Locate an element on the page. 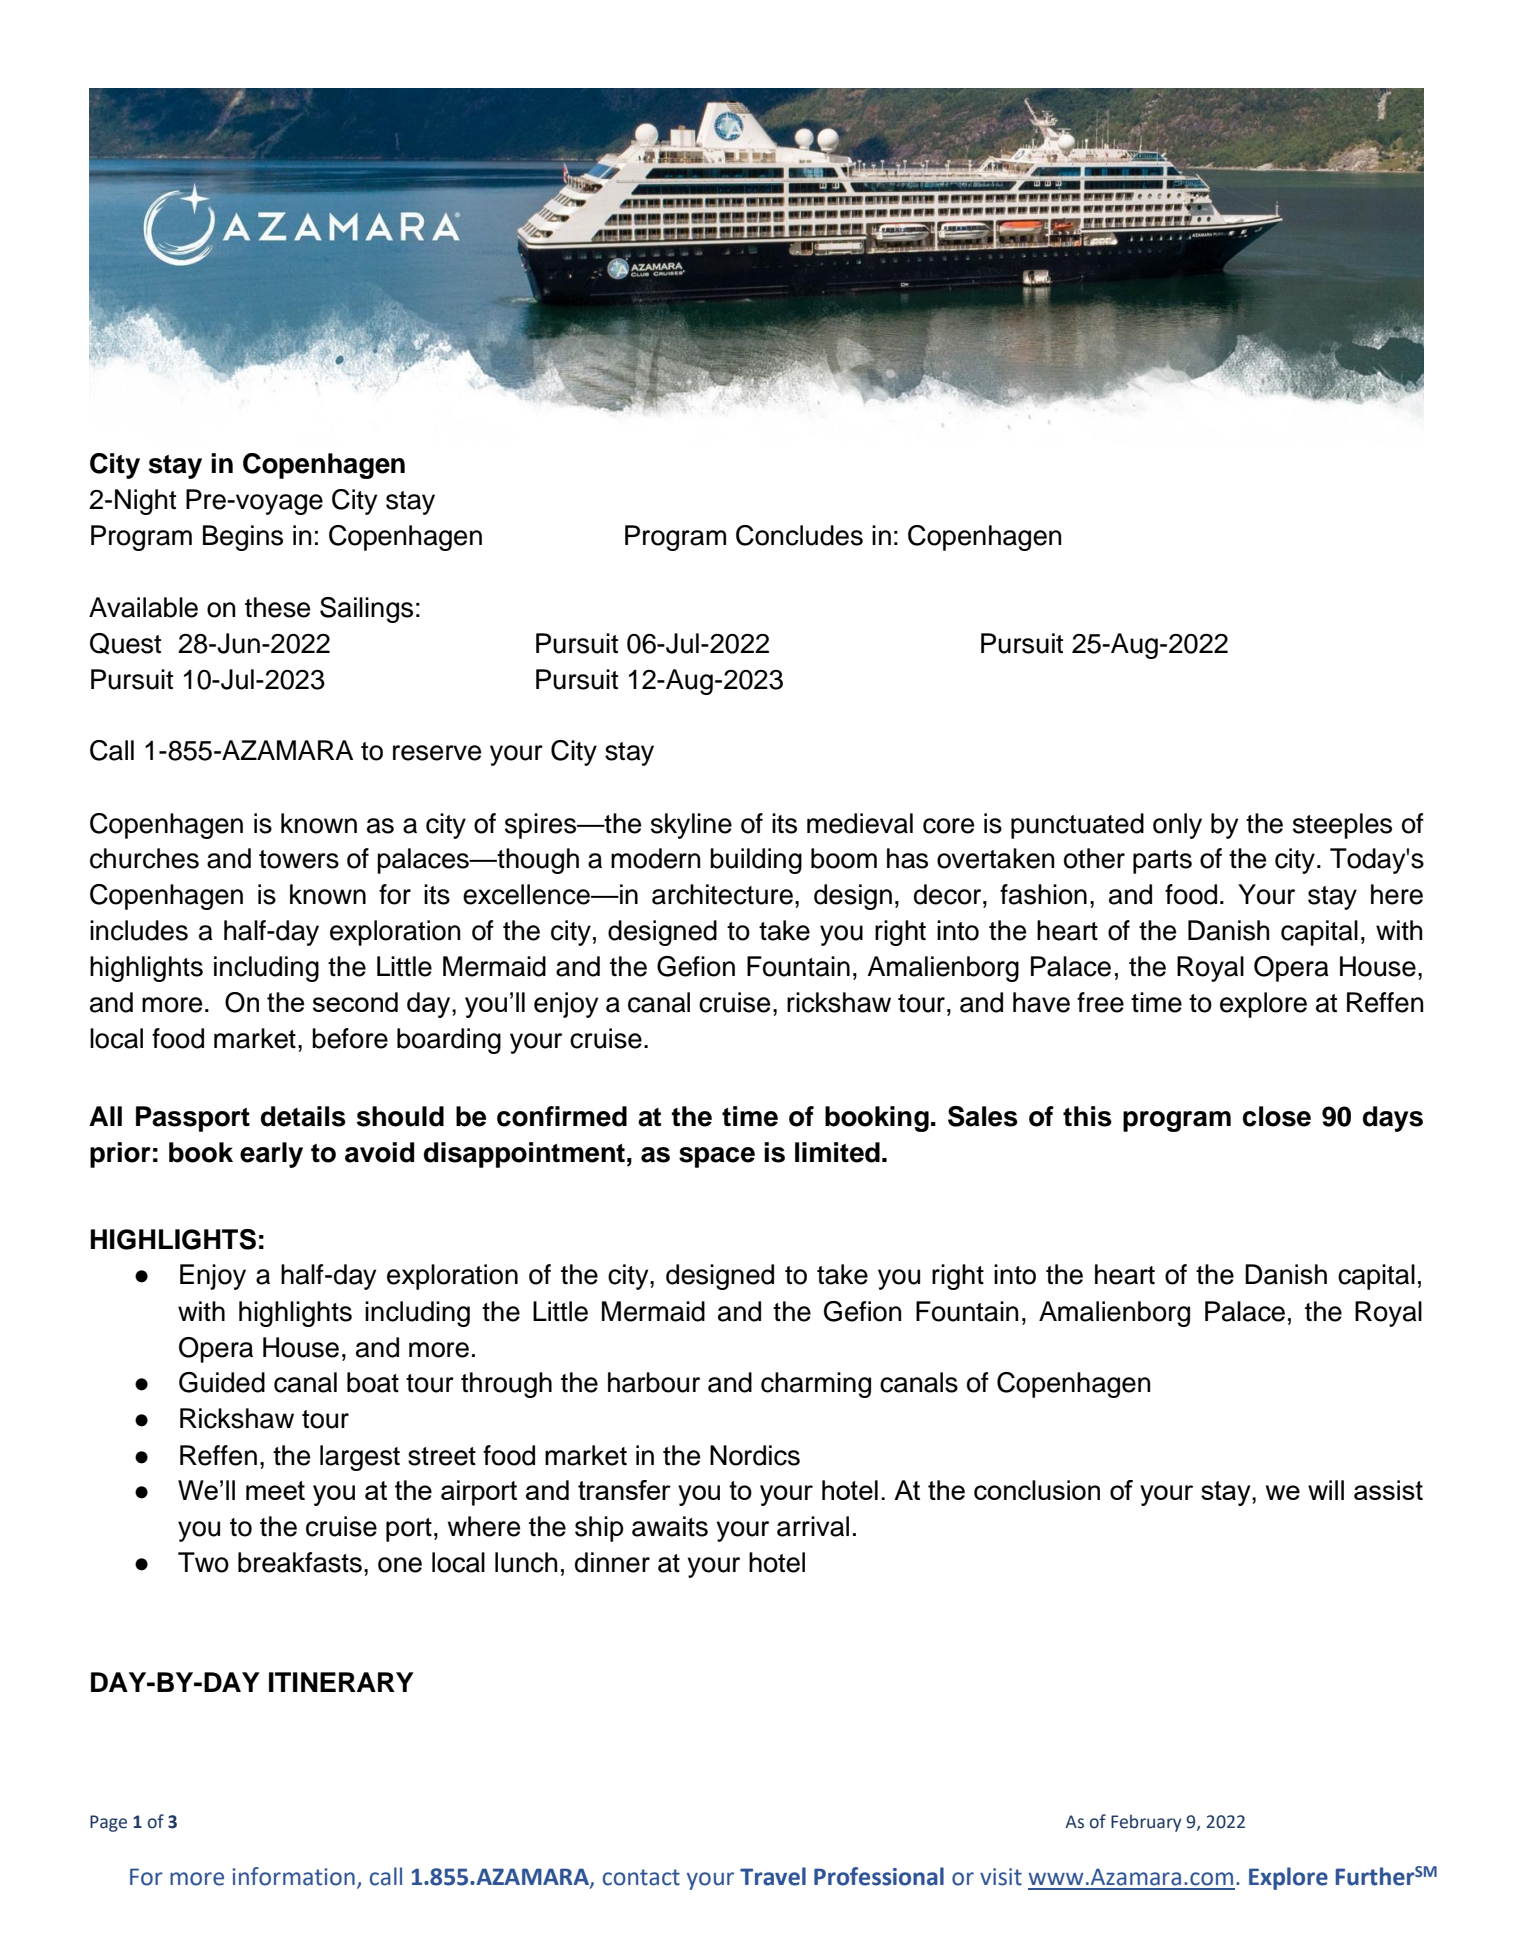 The height and width of the page is (1958, 1513). information is located at coordinates (293, 1876).
